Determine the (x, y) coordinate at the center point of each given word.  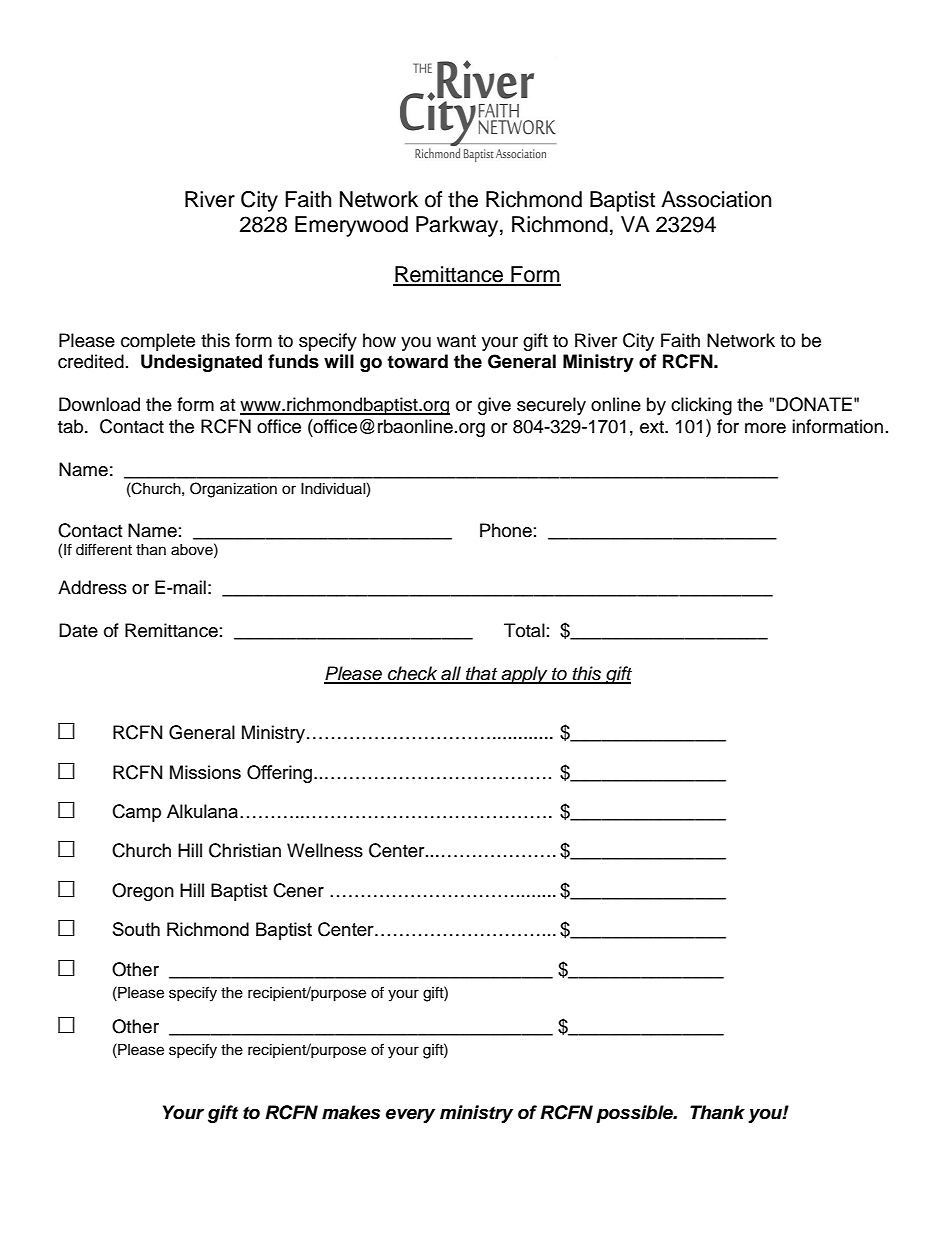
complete (158, 342)
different (104, 549)
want (456, 341)
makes (351, 1112)
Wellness (325, 850)
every (410, 1116)
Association (716, 199)
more (765, 428)
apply (524, 675)
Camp (137, 813)
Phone (506, 530)
